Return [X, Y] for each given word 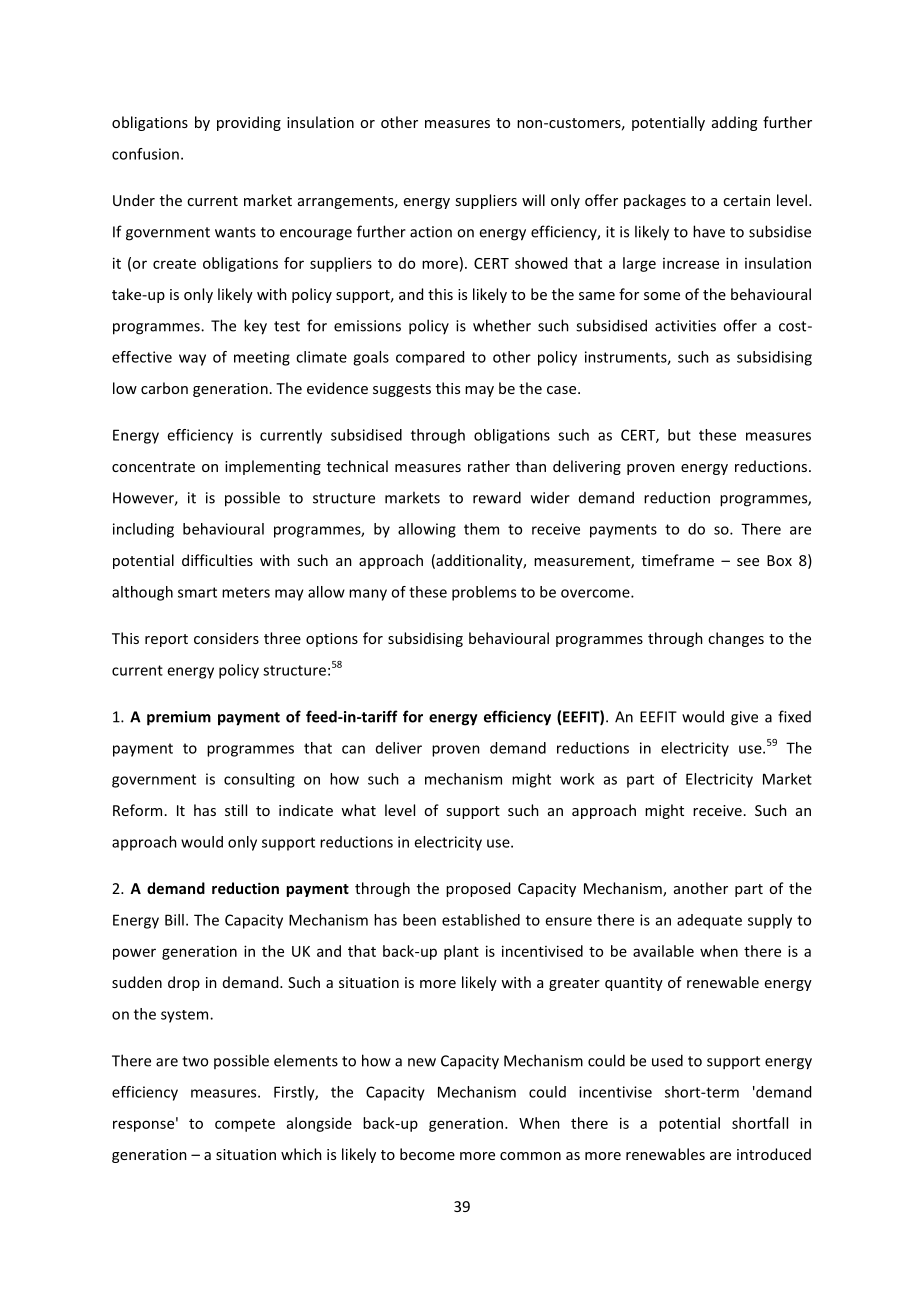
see [748, 562]
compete [245, 1125]
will [533, 200]
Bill [174, 920]
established [481, 920]
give [744, 718]
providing [249, 123]
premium [179, 718]
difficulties [217, 560]
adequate [709, 921]
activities [685, 326]
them [481, 529]
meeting [262, 358]
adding [734, 123]
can [353, 749]
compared [430, 358]
